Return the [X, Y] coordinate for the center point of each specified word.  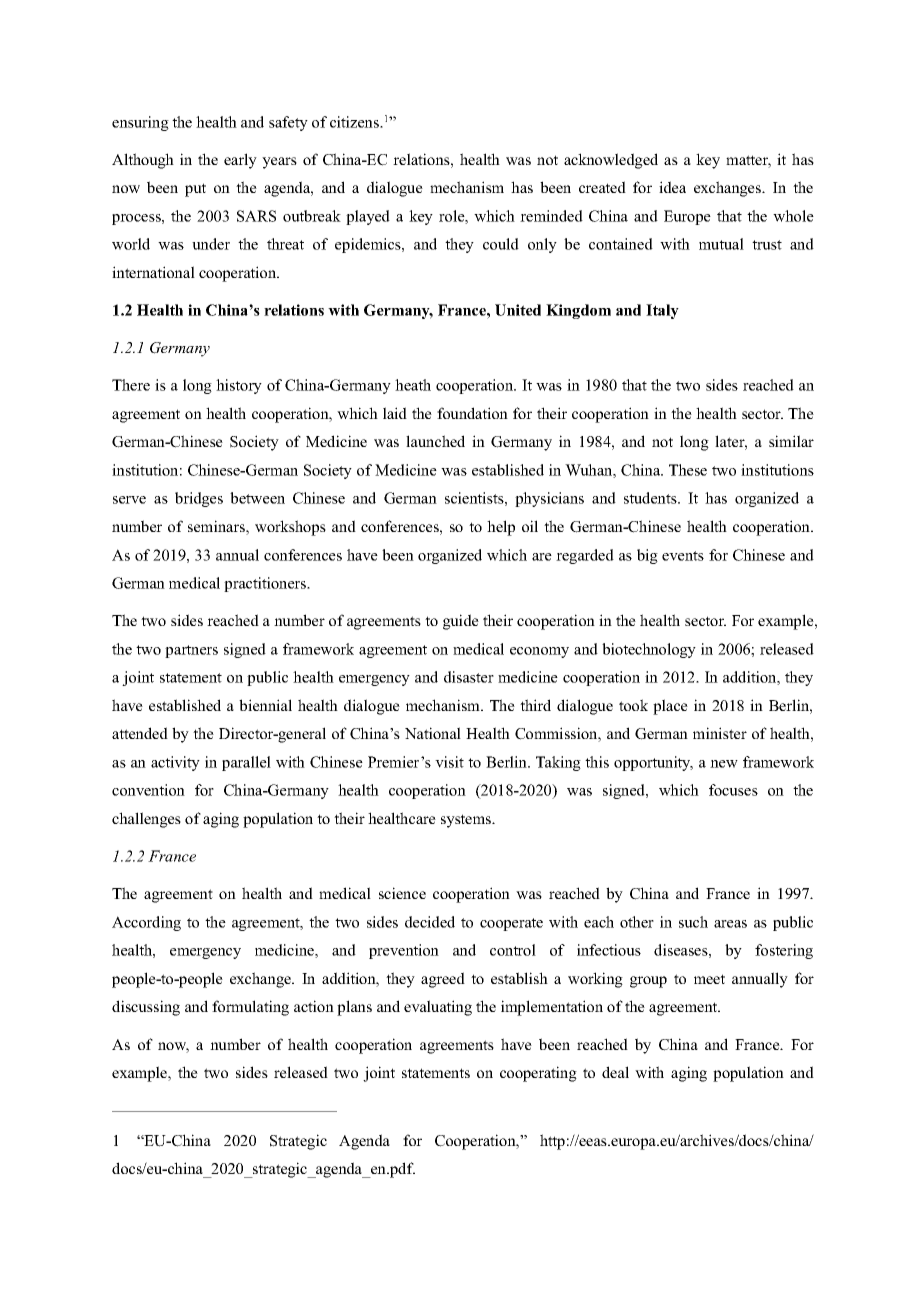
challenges [146, 820]
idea [672, 187]
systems [467, 821]
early [240, 161]
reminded [551, 216]
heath [413, 385]
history [239, 386]
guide [461, 622]
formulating [250, 1008]
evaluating [438, 1008]
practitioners [266, 584]
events [683, 556]
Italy [662, 311]
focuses [733, 790]
